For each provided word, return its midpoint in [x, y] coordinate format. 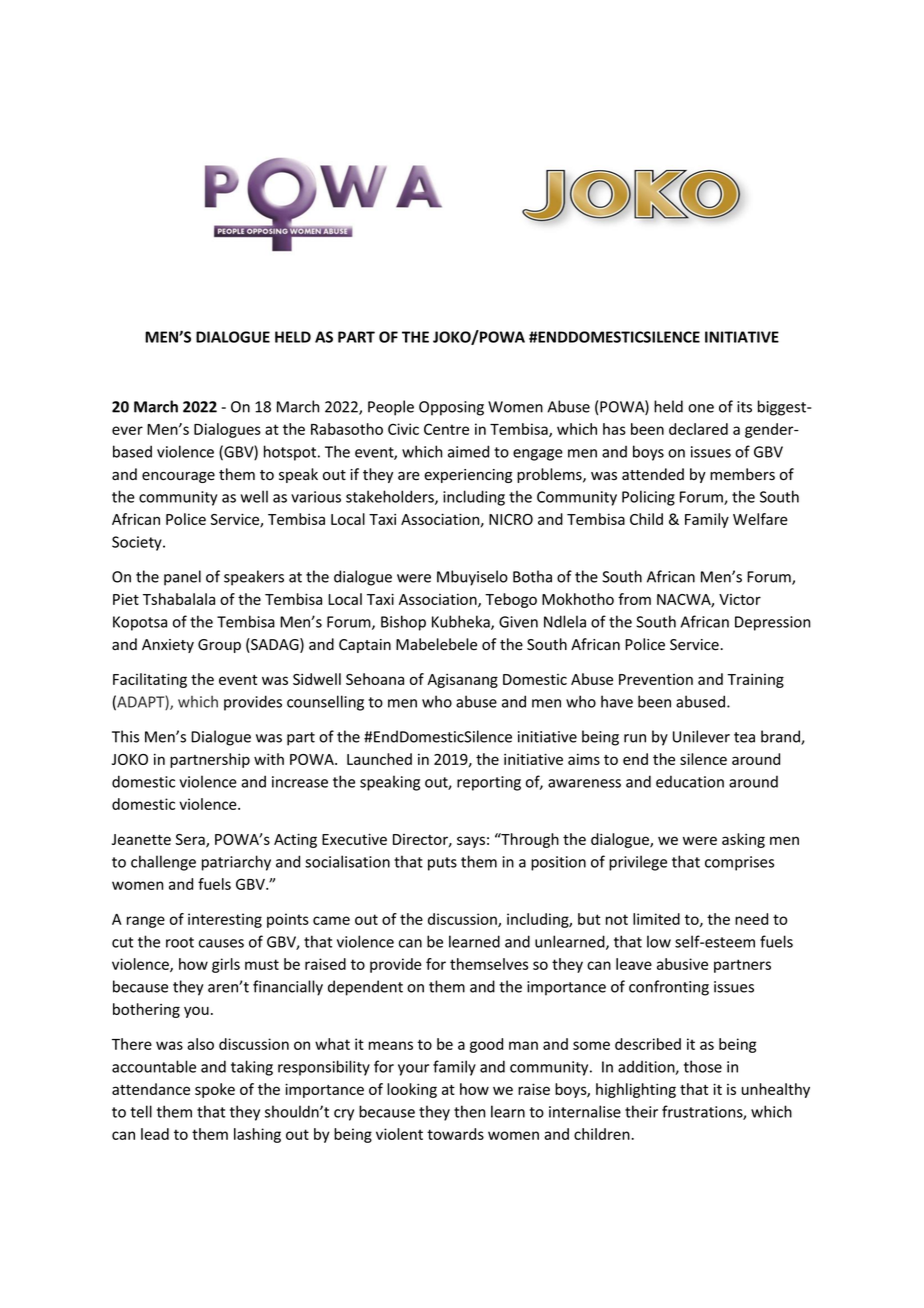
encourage [178, 477]
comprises [739, 863]
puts [442, 864]
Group [219, 646]
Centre [446, 429]
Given [518, 622]
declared [698, 429]
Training [755, 680]
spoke [215, 1090]
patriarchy [236, 863]
